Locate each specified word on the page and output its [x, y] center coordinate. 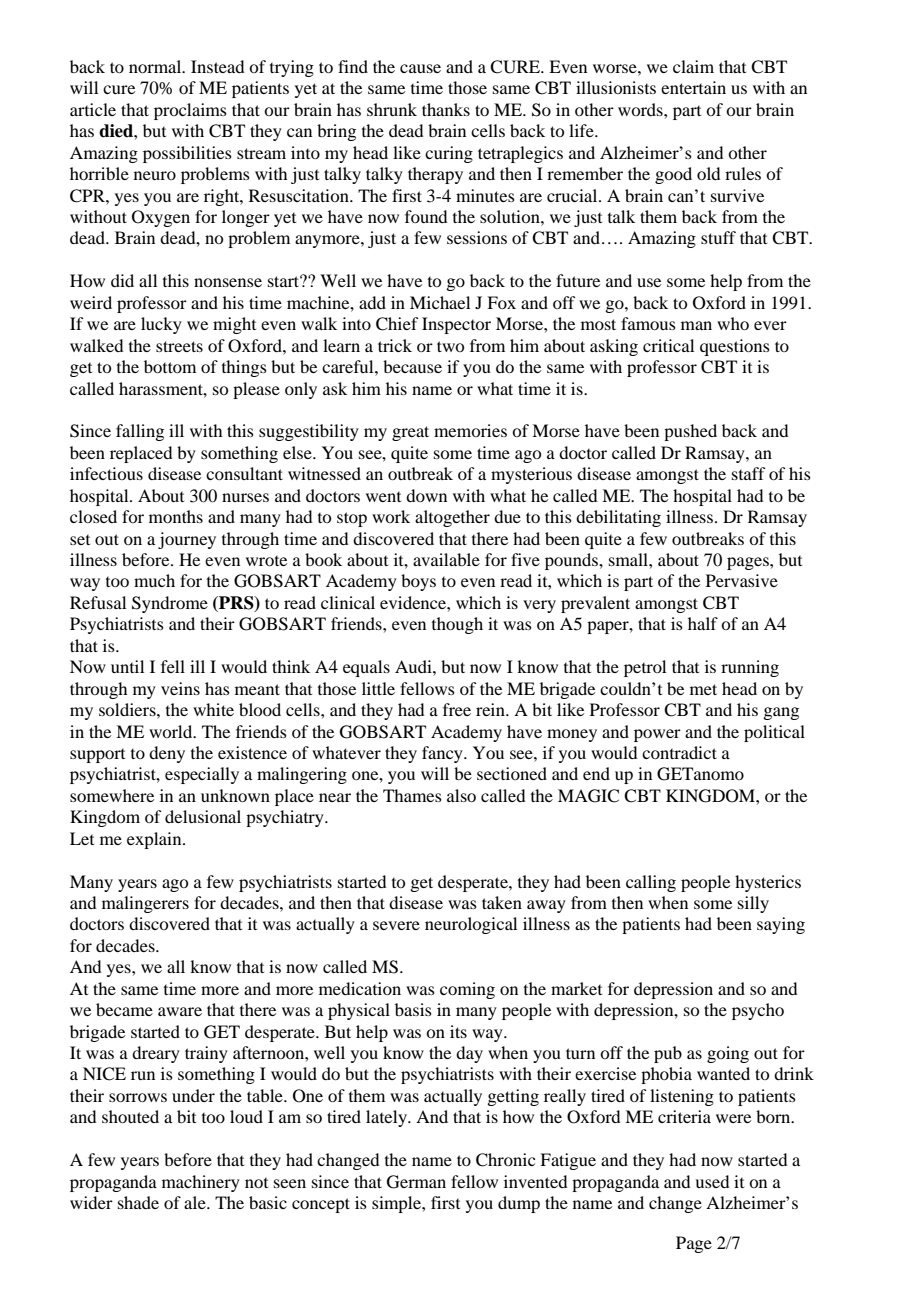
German [416, 1182]
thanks [446, 109]
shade [138, 1202]
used [712, 1181]
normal [156, 66]
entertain [693, 87]
